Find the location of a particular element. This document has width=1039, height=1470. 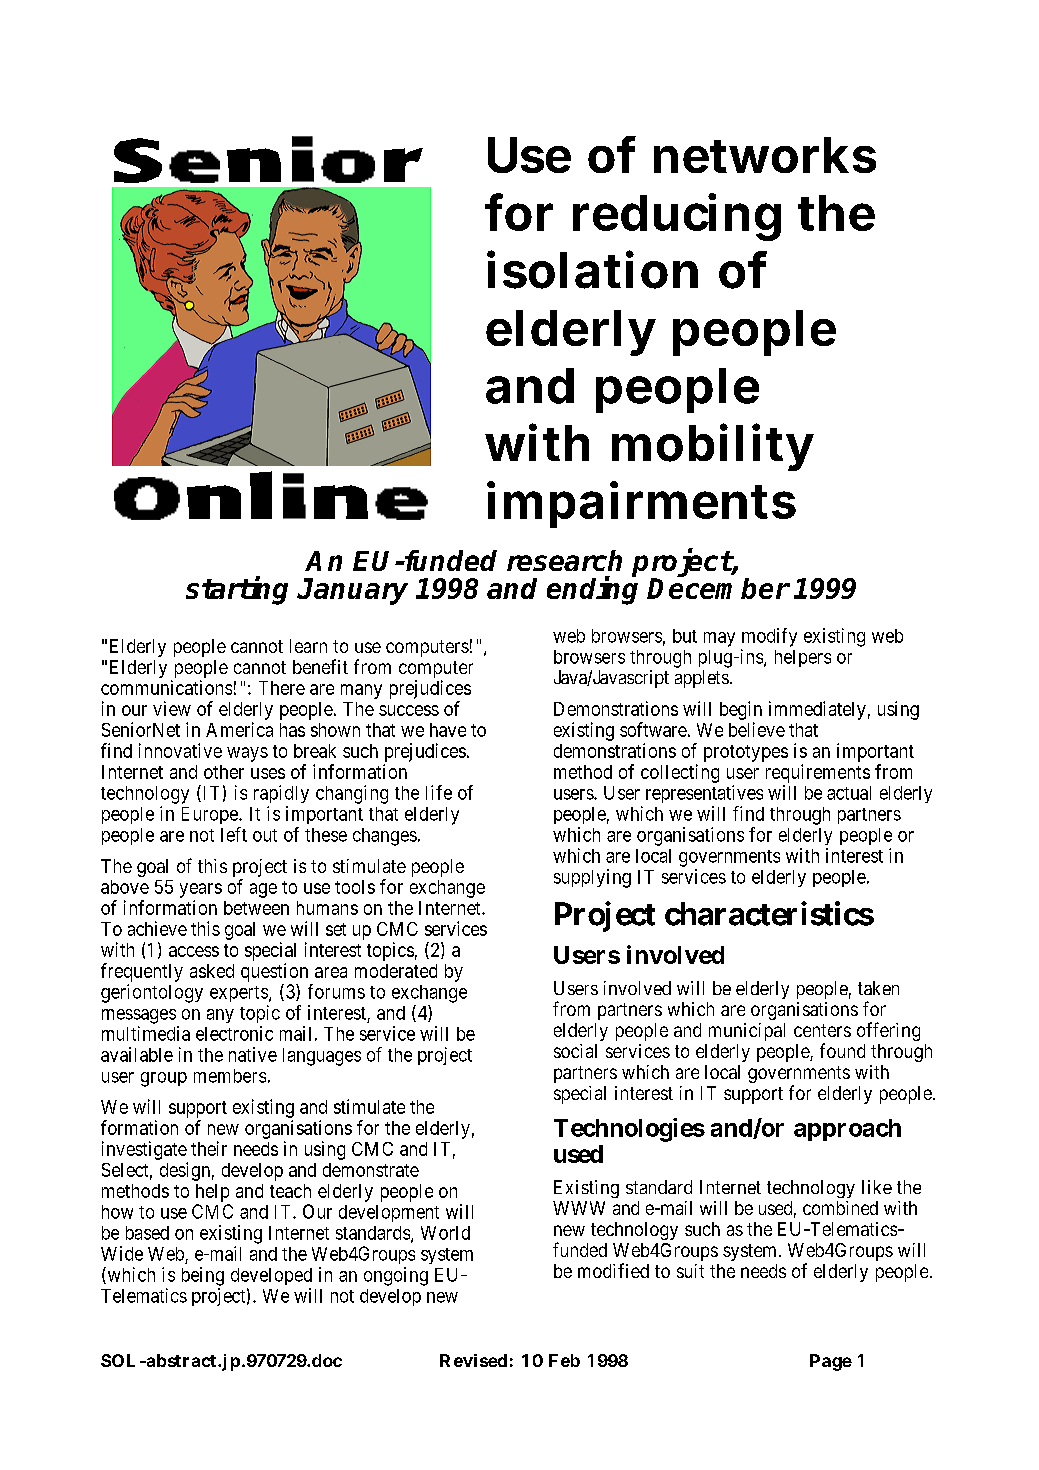

Revised is located at coordinates (473, 1360).
